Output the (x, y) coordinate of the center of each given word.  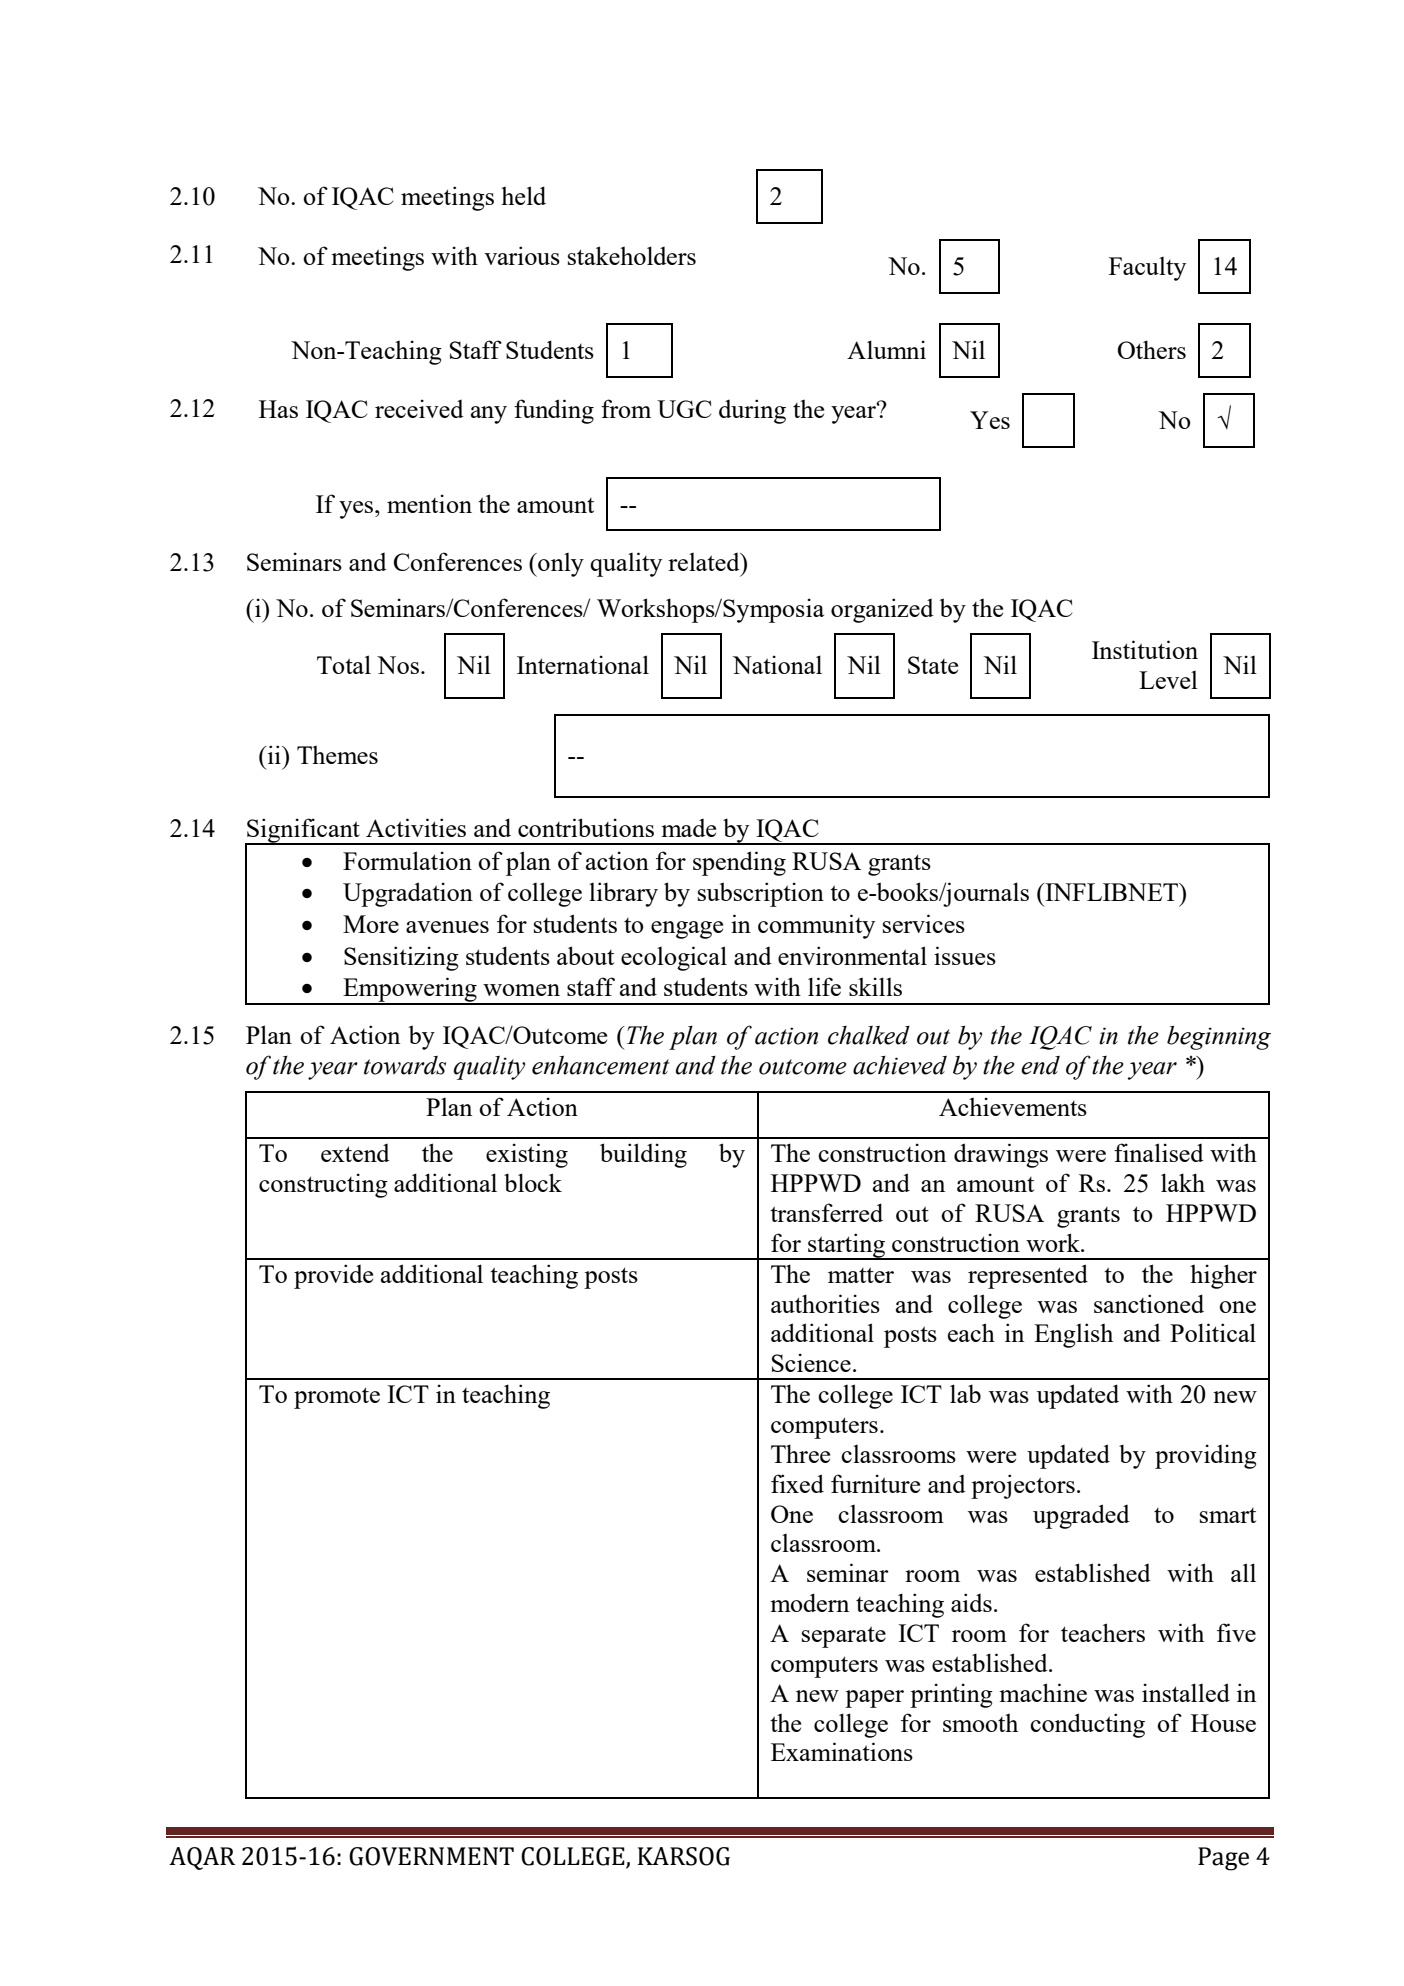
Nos (398, 665)
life (824, 986)
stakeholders (632, 255)
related (705, 562)
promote (337, 1398)
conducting (1087, 1725)
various (522, 255)
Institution (1145, 649)
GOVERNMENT (431, 1856)
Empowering (410, 991)
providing (1206, 1456)
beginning (1219, 1038)
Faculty (1147, 269)
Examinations (842, 1751)
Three (800, 1453)
